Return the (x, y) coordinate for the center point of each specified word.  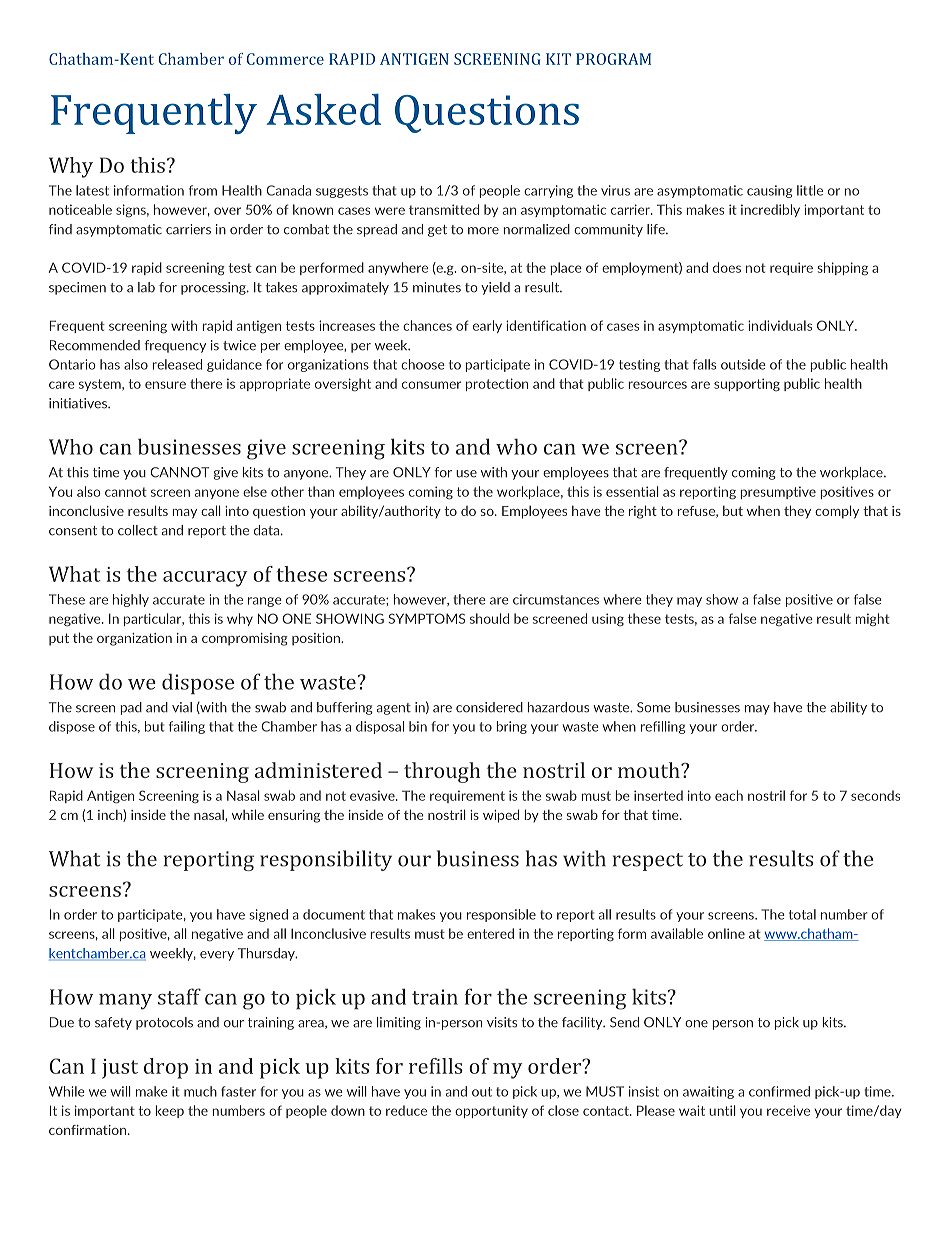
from (203, 190)
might (872, 619)
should (489, 618)
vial (182, 707)
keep (169, 1111)
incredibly (770, 210)
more (483, 231)
